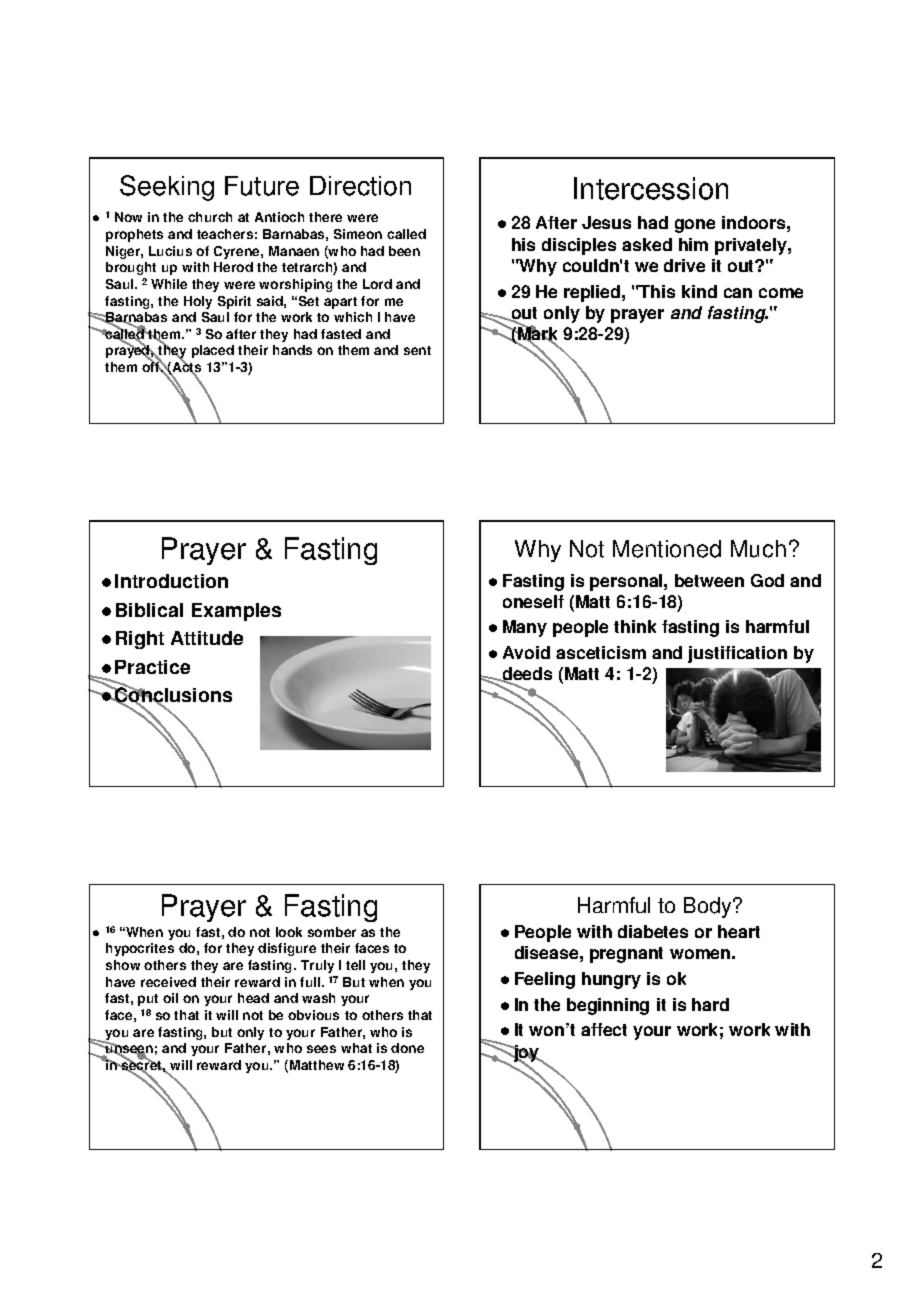 The height and width of the document is (1308, 924). I want to click on justification, so click(737, 654).
